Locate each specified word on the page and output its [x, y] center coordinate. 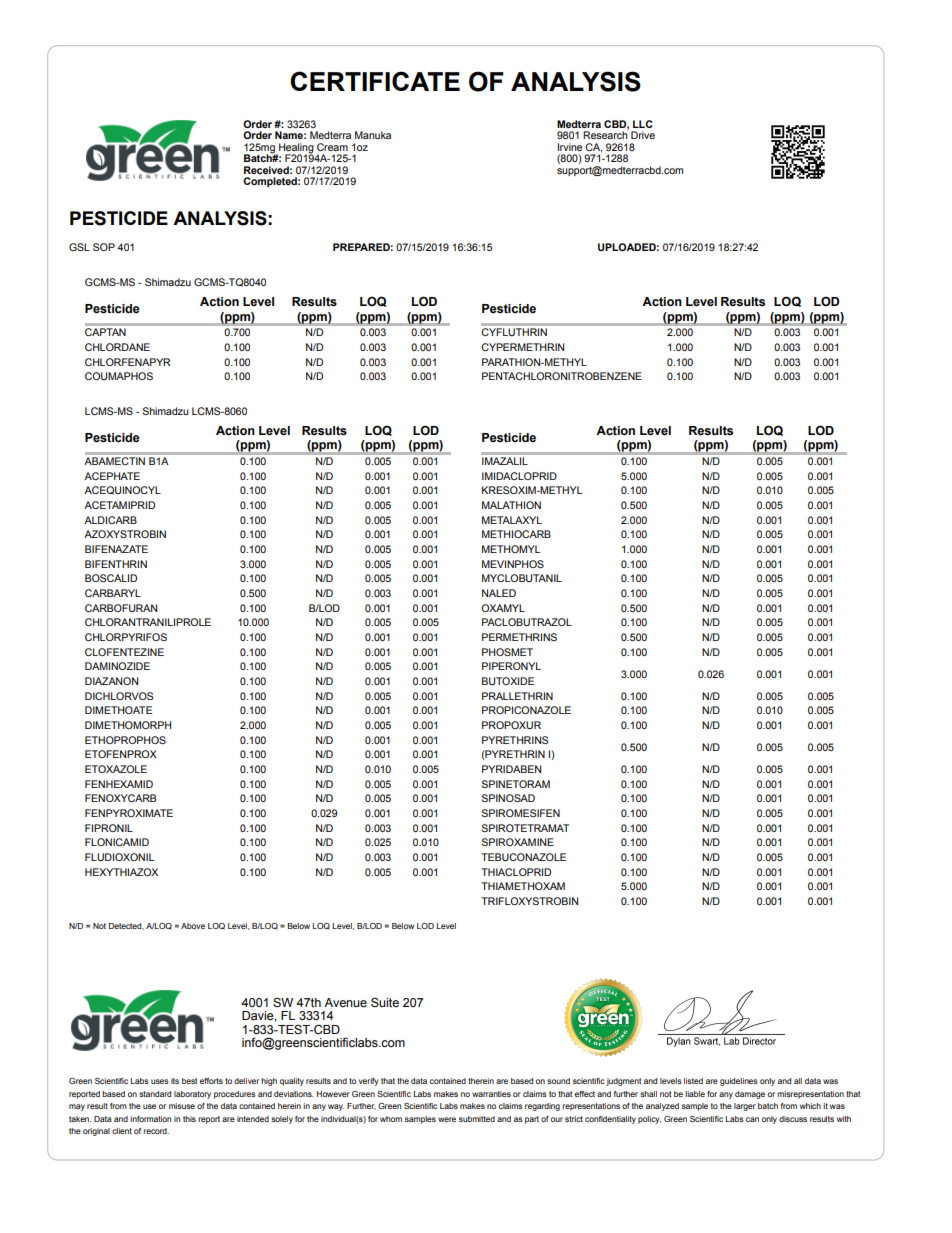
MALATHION [511, 505]
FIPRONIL [109, 828]
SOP [104, 247]
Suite [385, 1002]
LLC [643, 124]
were [447, 1119]
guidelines [739, 1082]
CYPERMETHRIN [522, 347]
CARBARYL [113, 593]
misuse [182, 1106]
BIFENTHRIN [116, 564]
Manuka [373, 135]
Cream [332, 147]
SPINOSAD [508, 798]
